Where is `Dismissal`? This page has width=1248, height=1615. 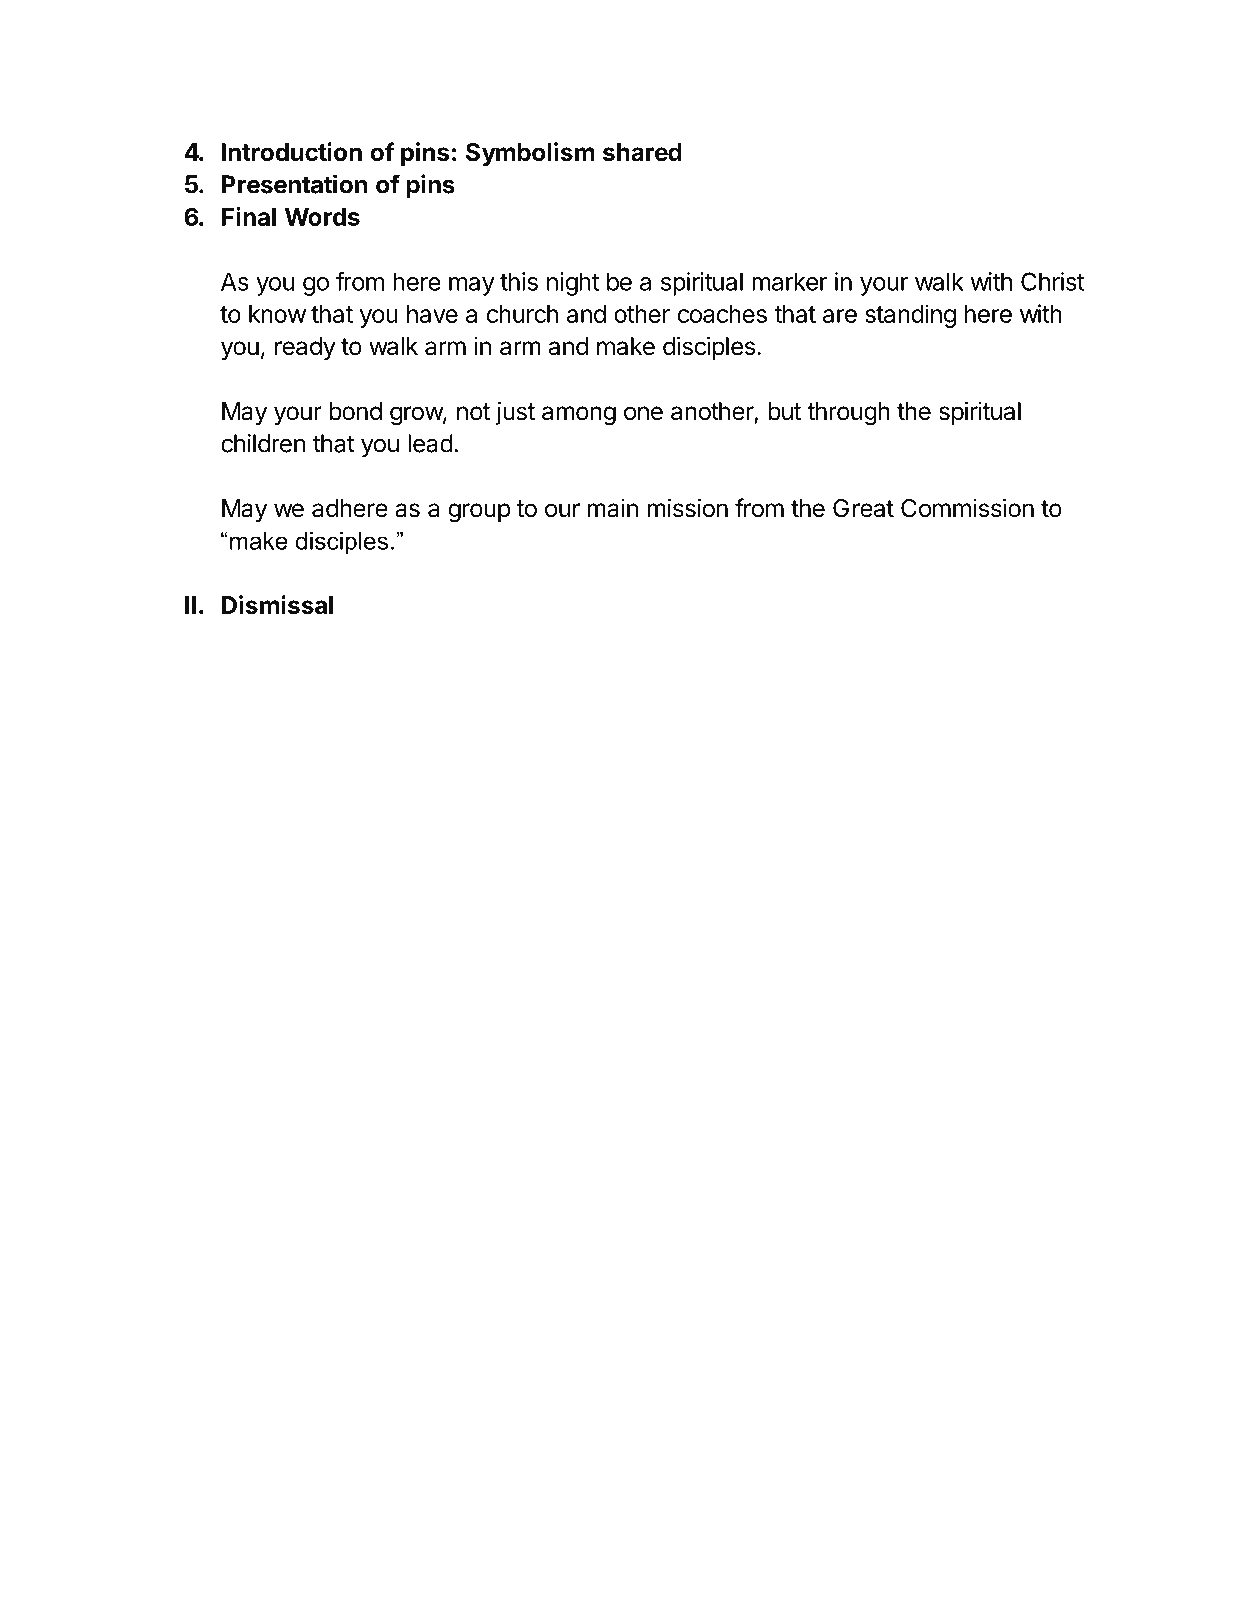 Dismissal is located at coordinates (277, 605).
